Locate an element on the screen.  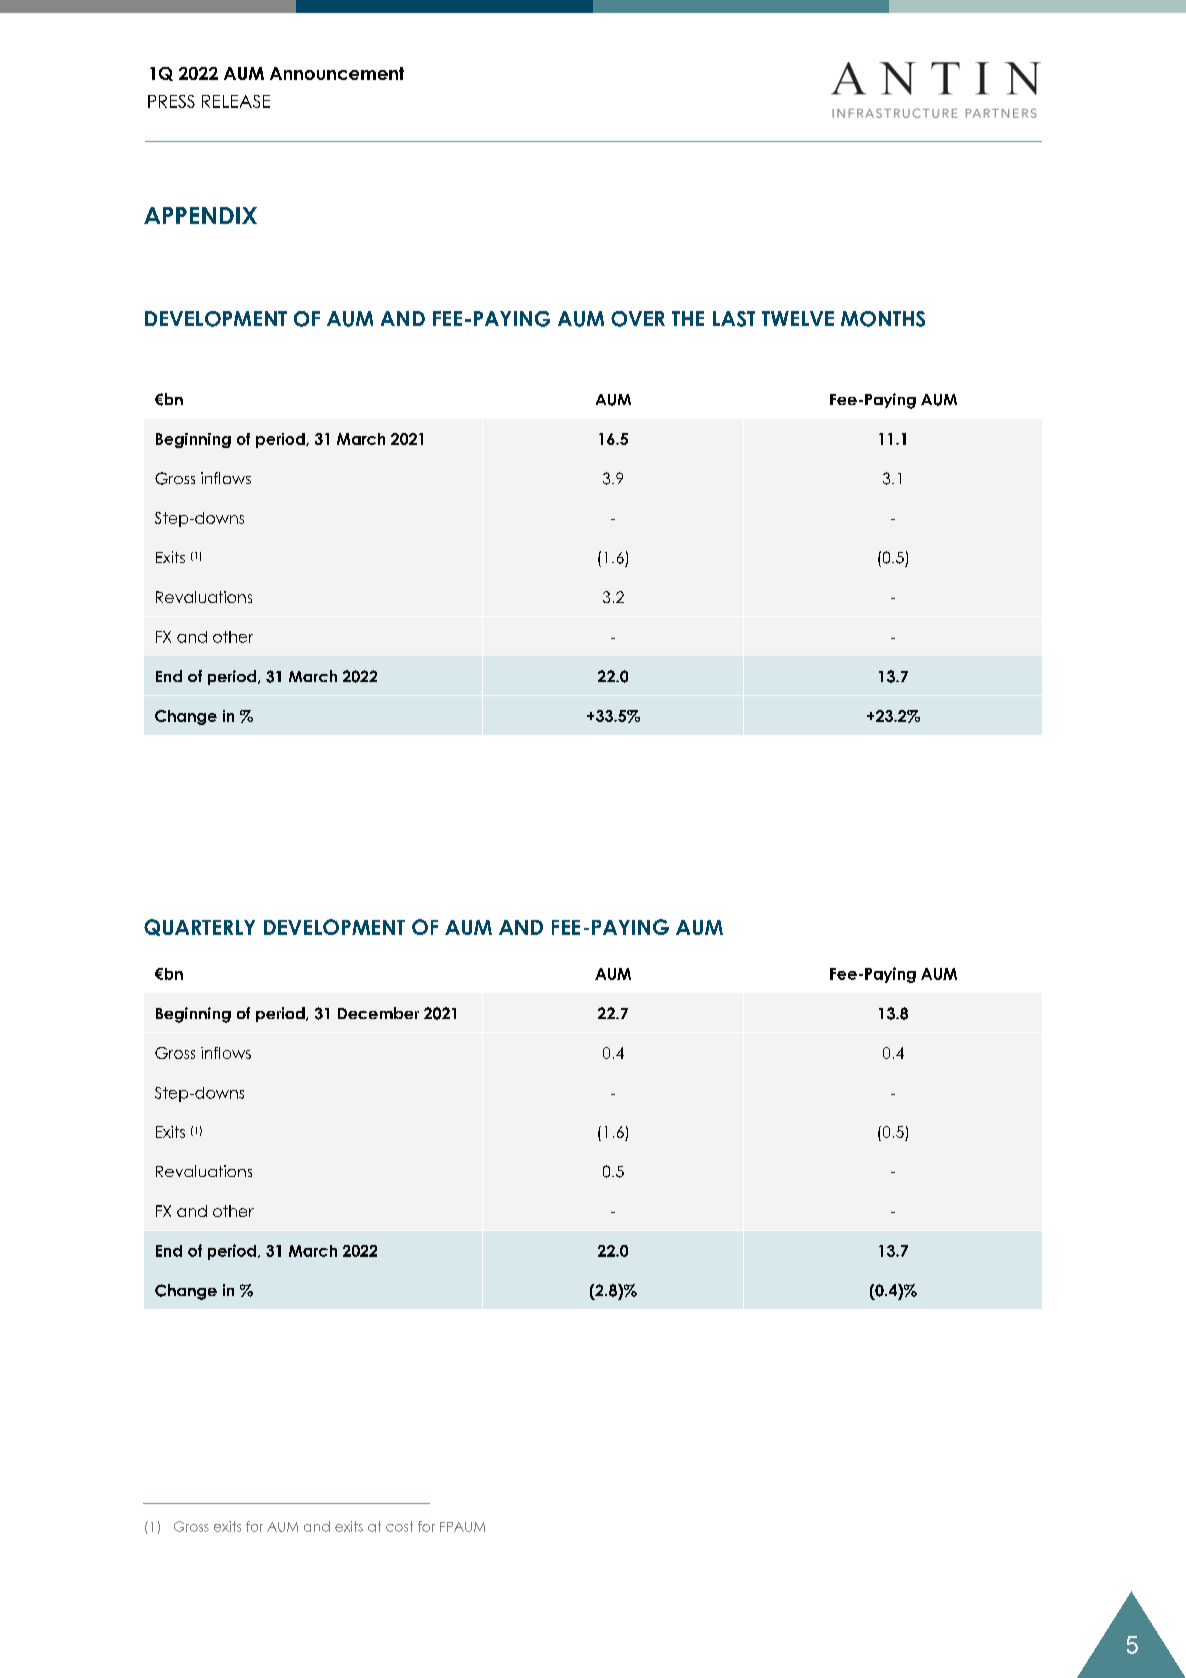
cost is located at coordinates (399, 1526).
